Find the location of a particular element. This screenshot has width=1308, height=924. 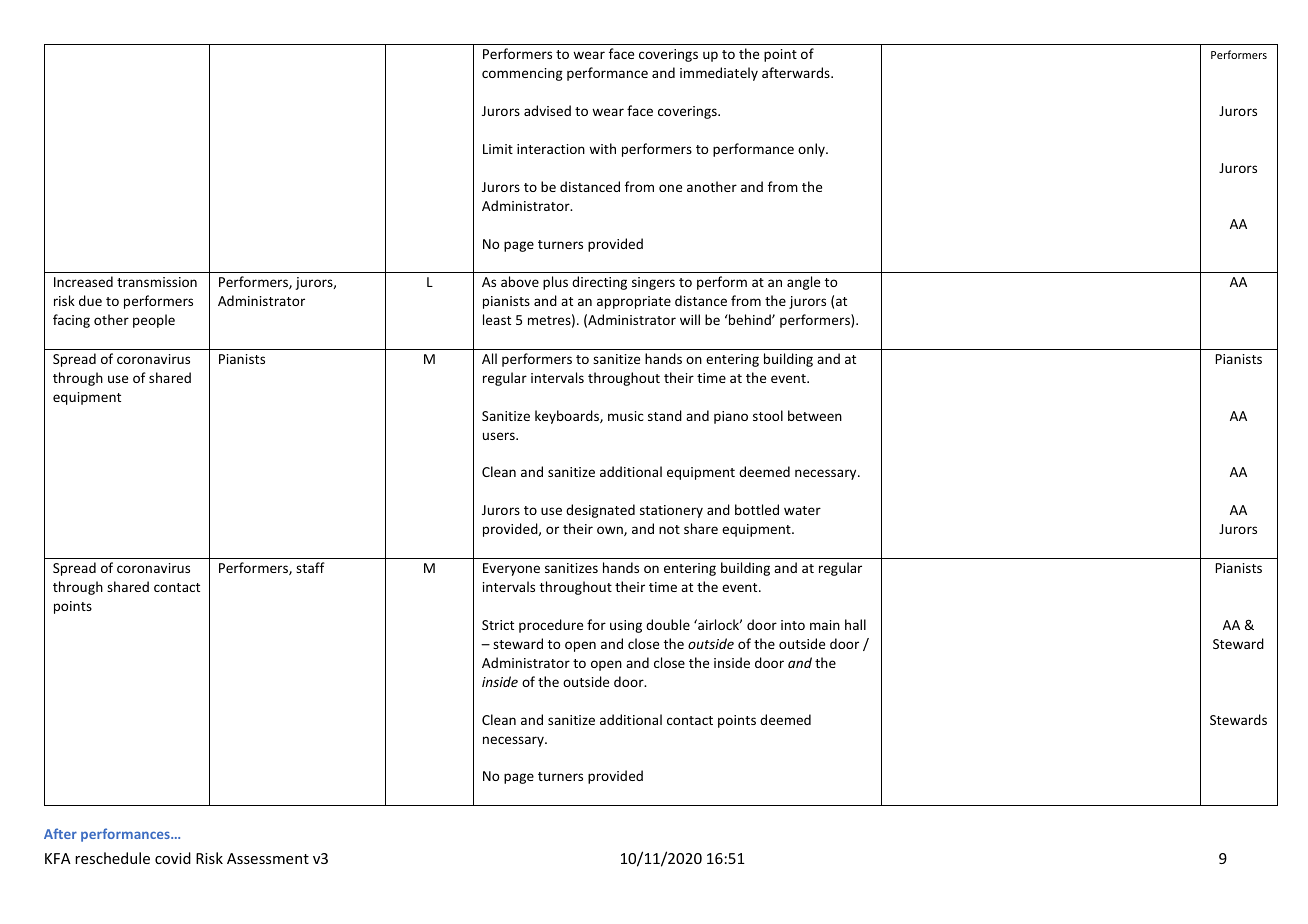

Assessment is located at coordinates (268, 858).
